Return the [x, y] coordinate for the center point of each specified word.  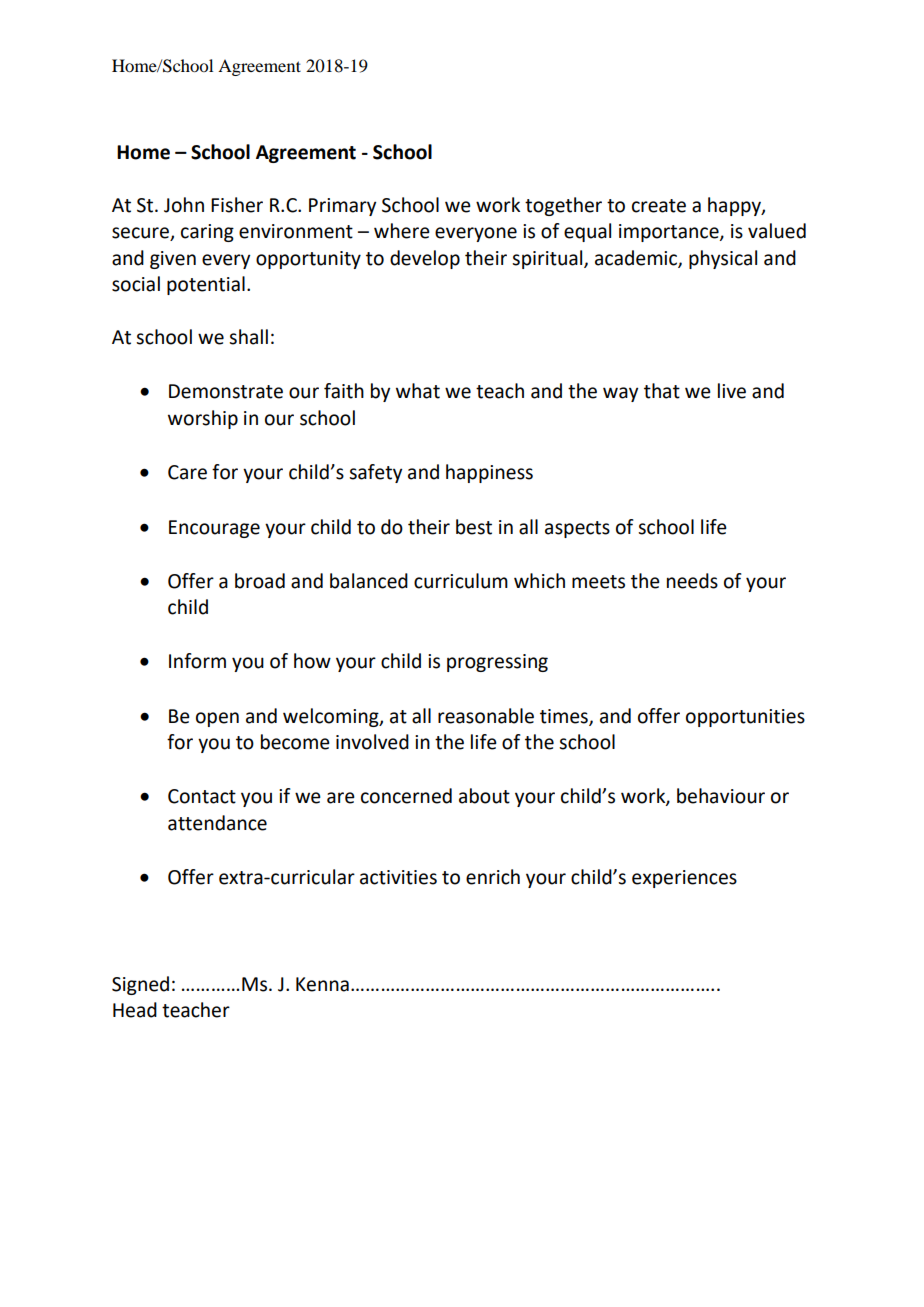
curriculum [461, 581]
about [484, 796]
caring [207, 233]
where [402, 231]
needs [692, 581]
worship [203, 419]
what [418, 391]
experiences [684, 879]
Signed [140, 985]
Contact [202, 796]
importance [670, 233]
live [732, 391]
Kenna [322, 984]
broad [260, 581]
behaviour [721, 796]
